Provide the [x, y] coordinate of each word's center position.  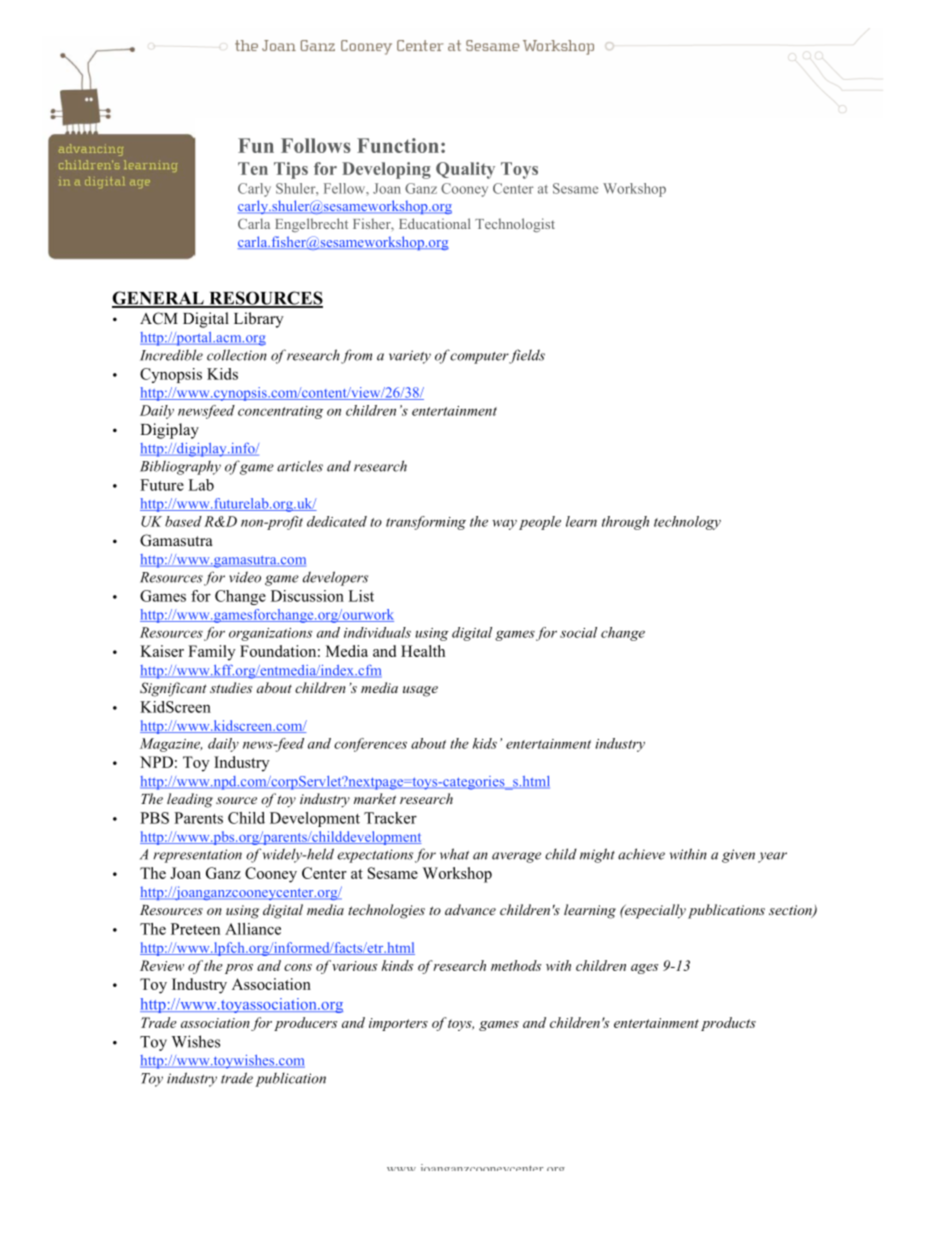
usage [420, 691]
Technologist [515, 225]
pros [239, 969]
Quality [465, 170]
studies [231, 687]
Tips [291, 170]
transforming [426, 523]
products [728, 1024]
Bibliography [180, 467]
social [578, 632]
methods [516, 965]
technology [687, 523]
